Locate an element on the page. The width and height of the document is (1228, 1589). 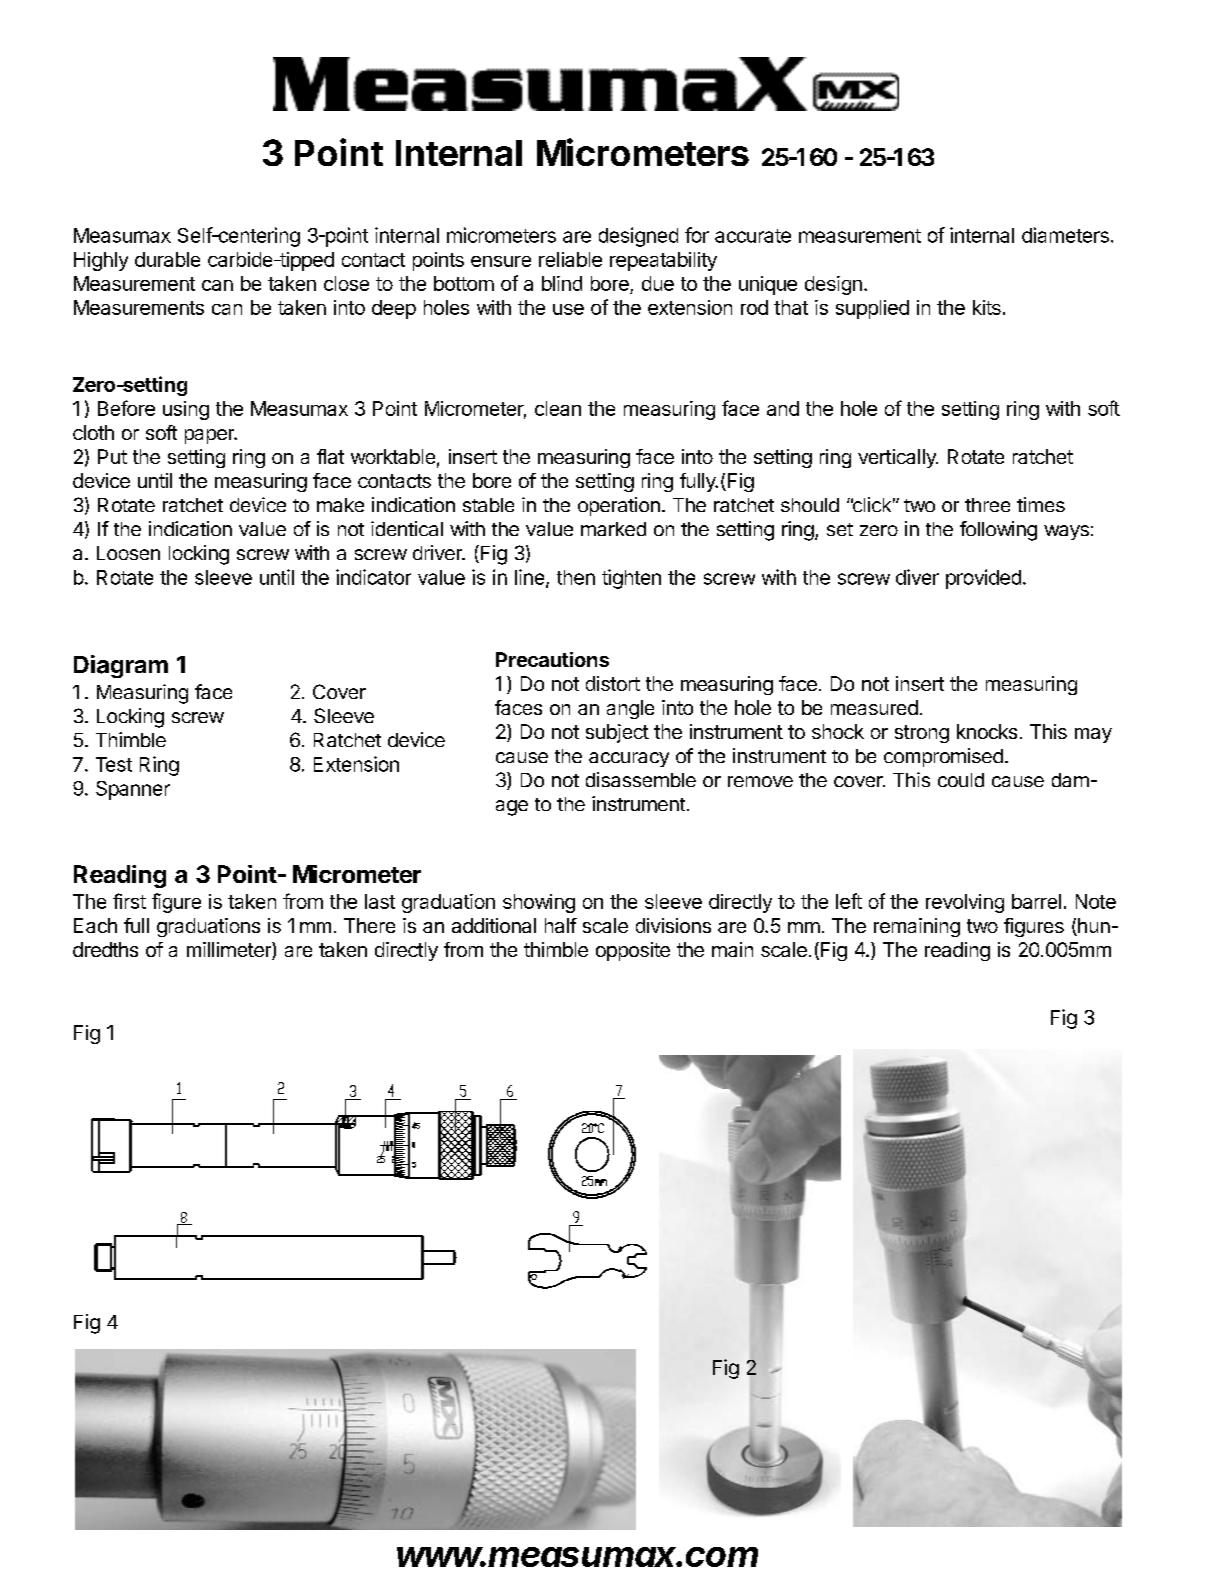
three is located at coordinates (987, 505).
